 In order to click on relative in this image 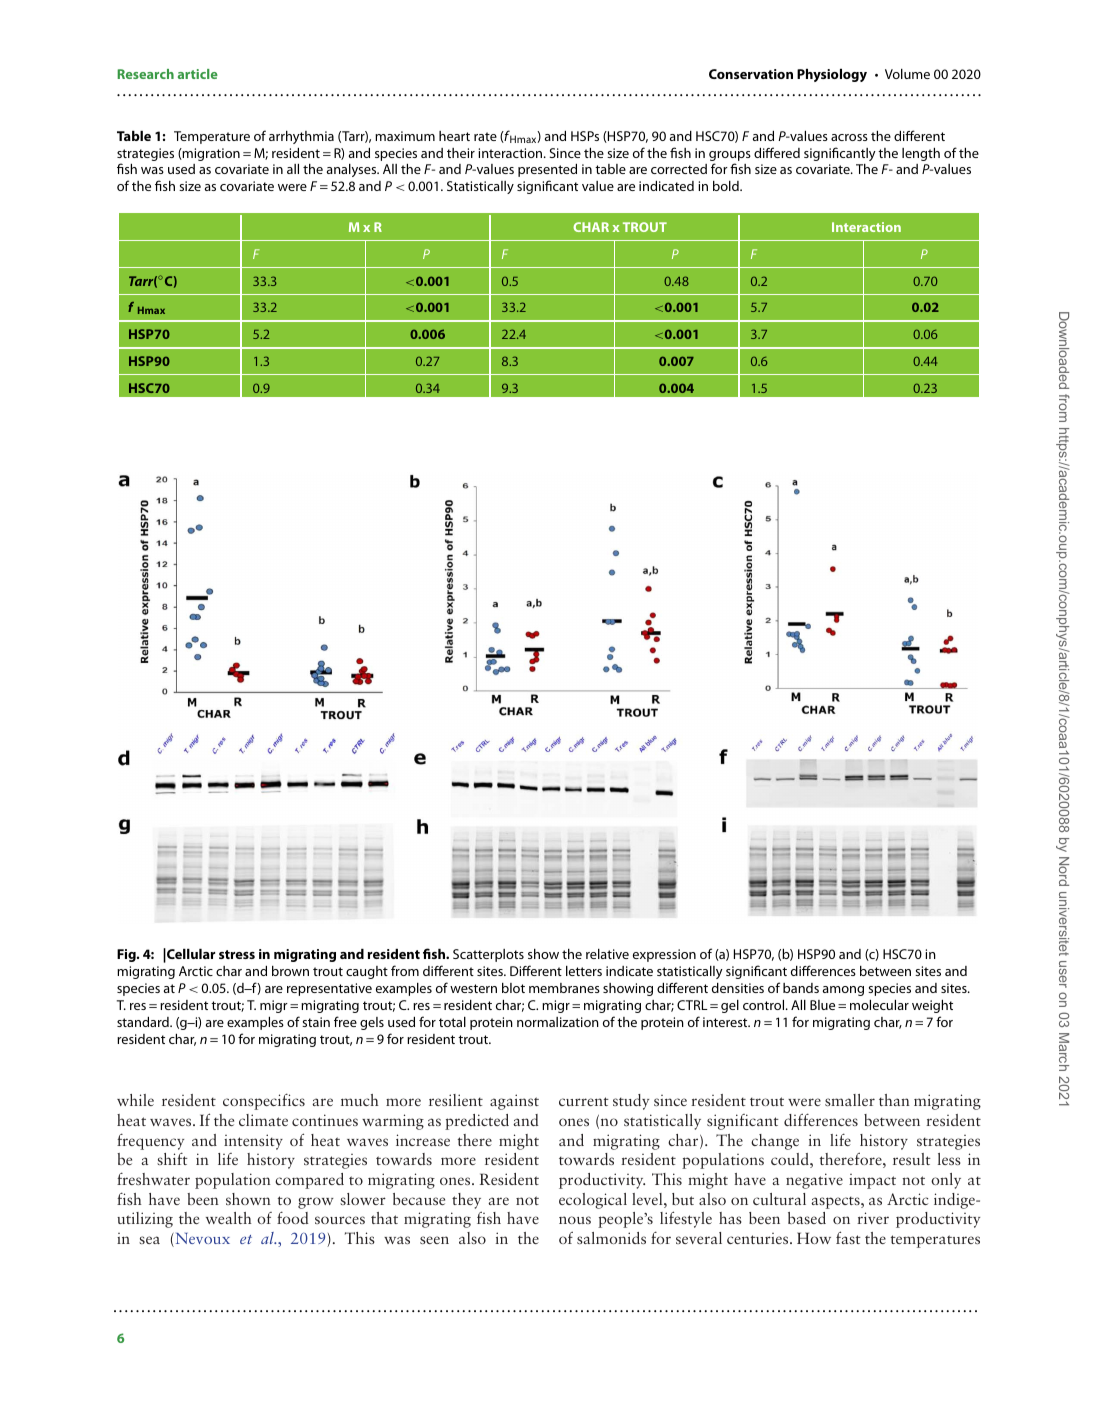, I will do `click(607, 954)`.
